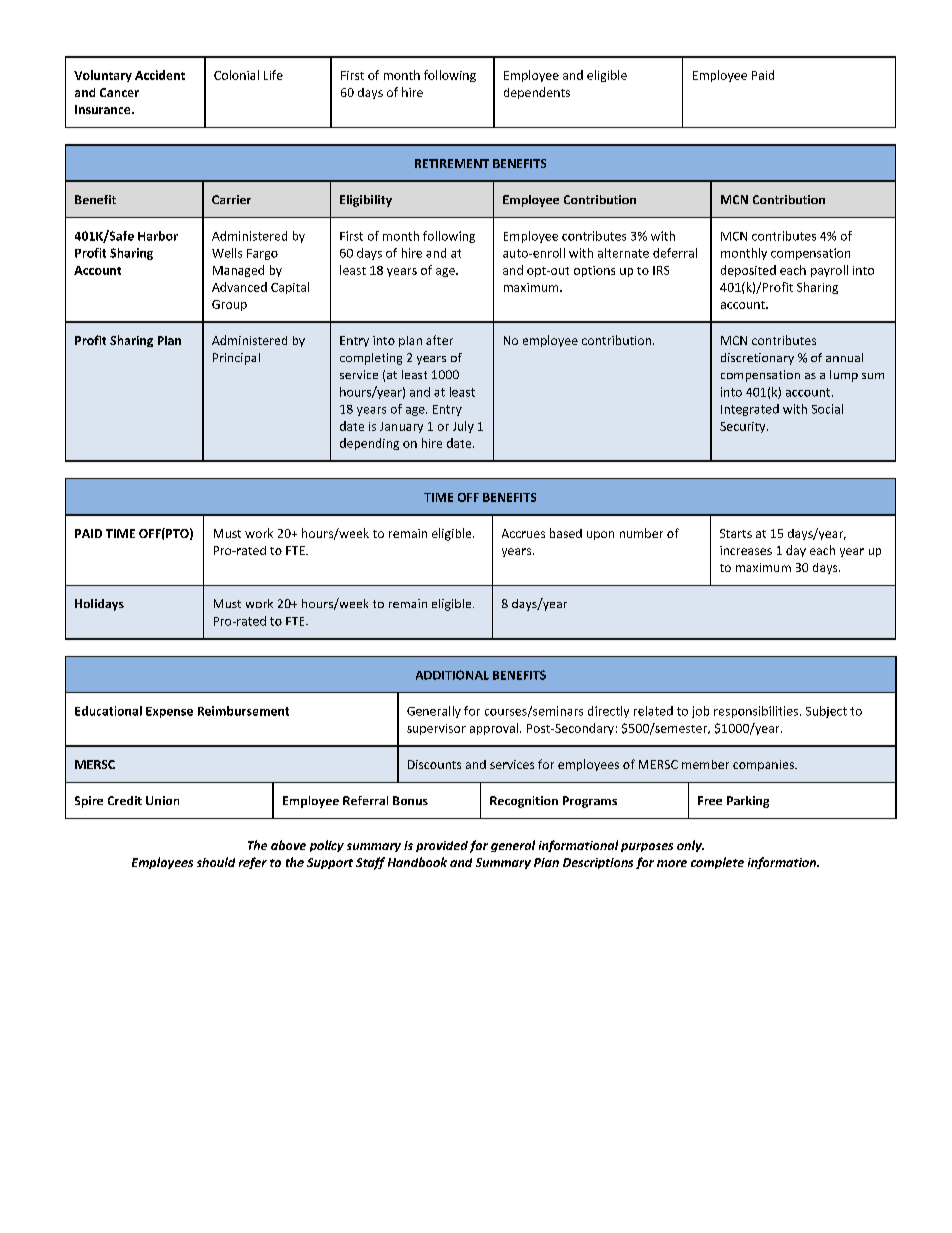  Describe the element at coordinates (748, 271) in the document. I see `deposited` at that location.
